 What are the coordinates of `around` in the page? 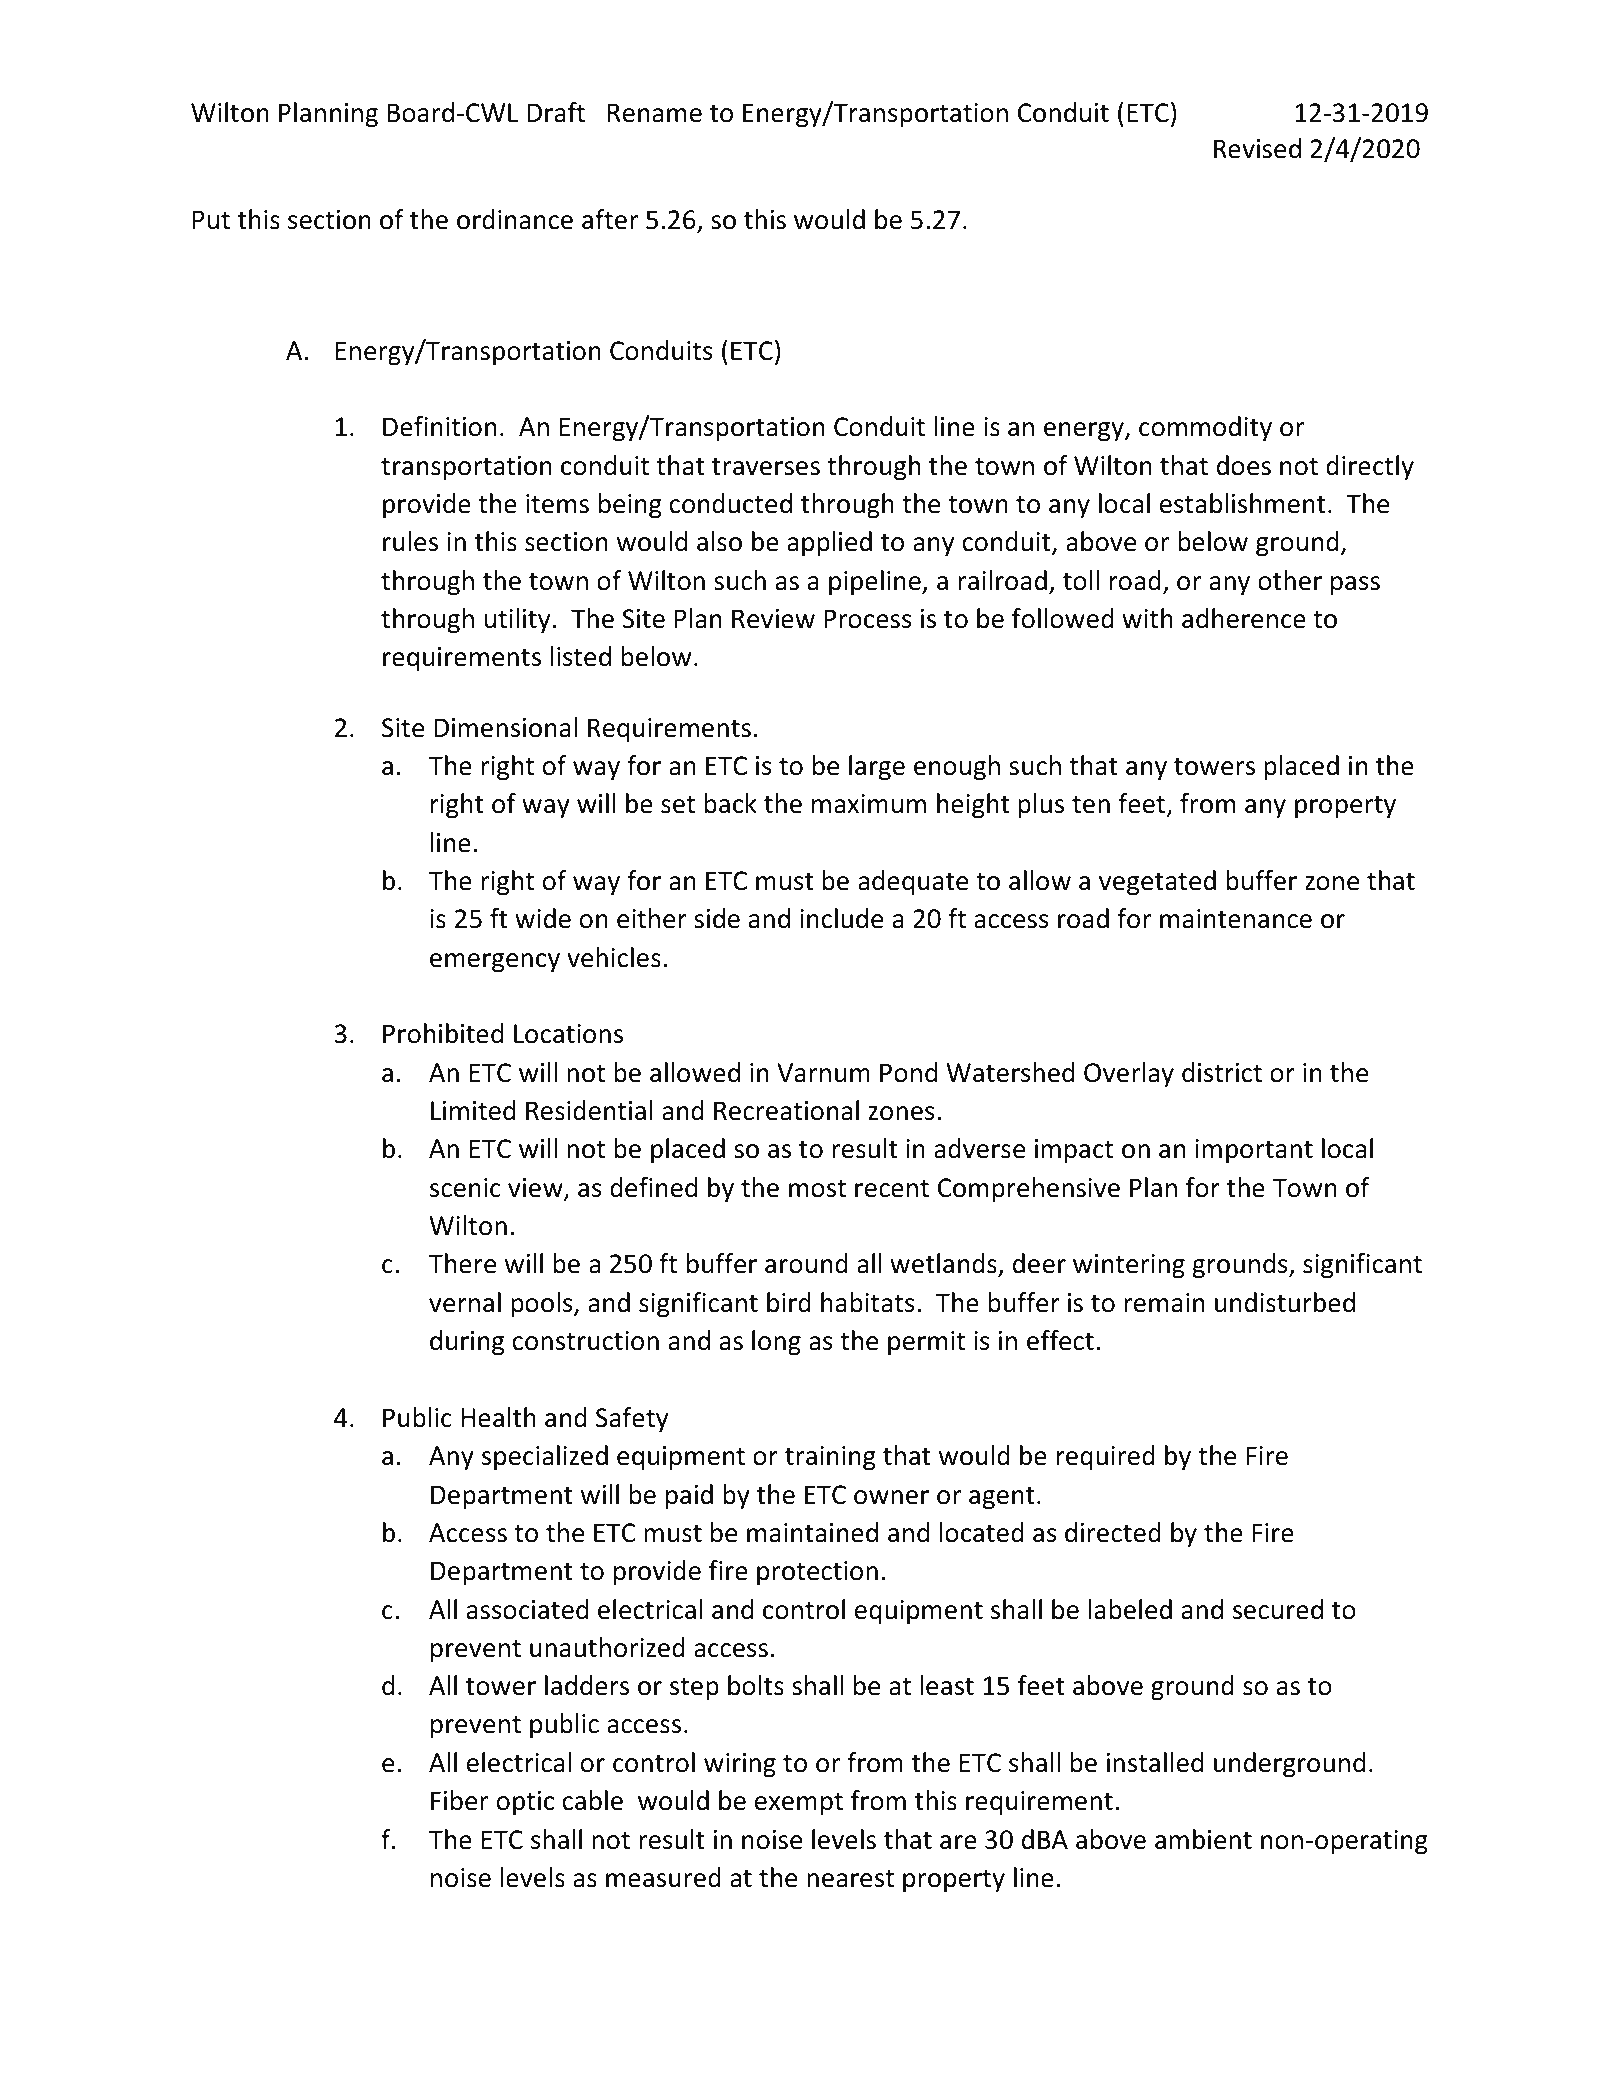 It's located at (806, 1263).
